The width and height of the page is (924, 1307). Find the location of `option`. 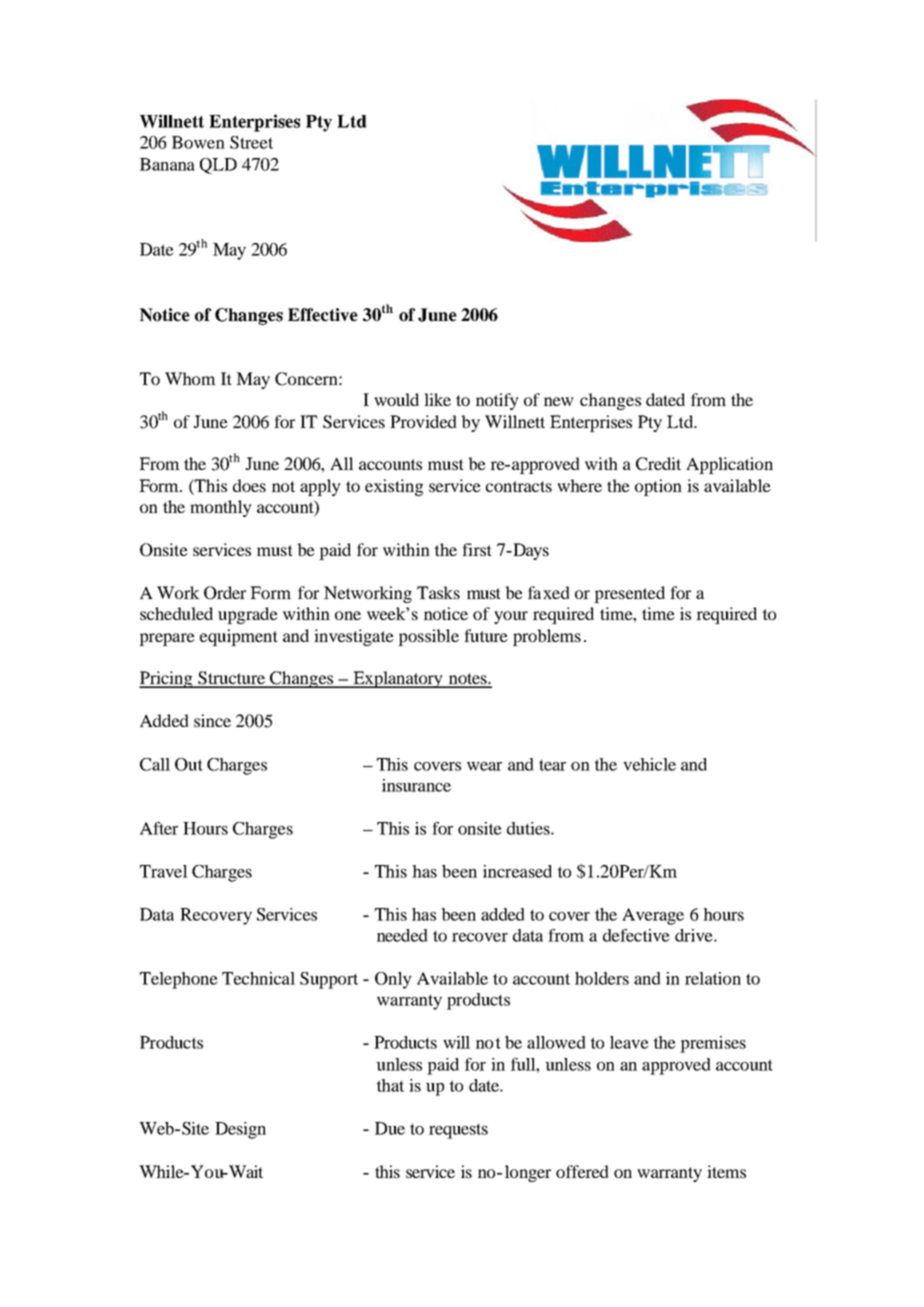

option is located at coordinates (658, 487).
